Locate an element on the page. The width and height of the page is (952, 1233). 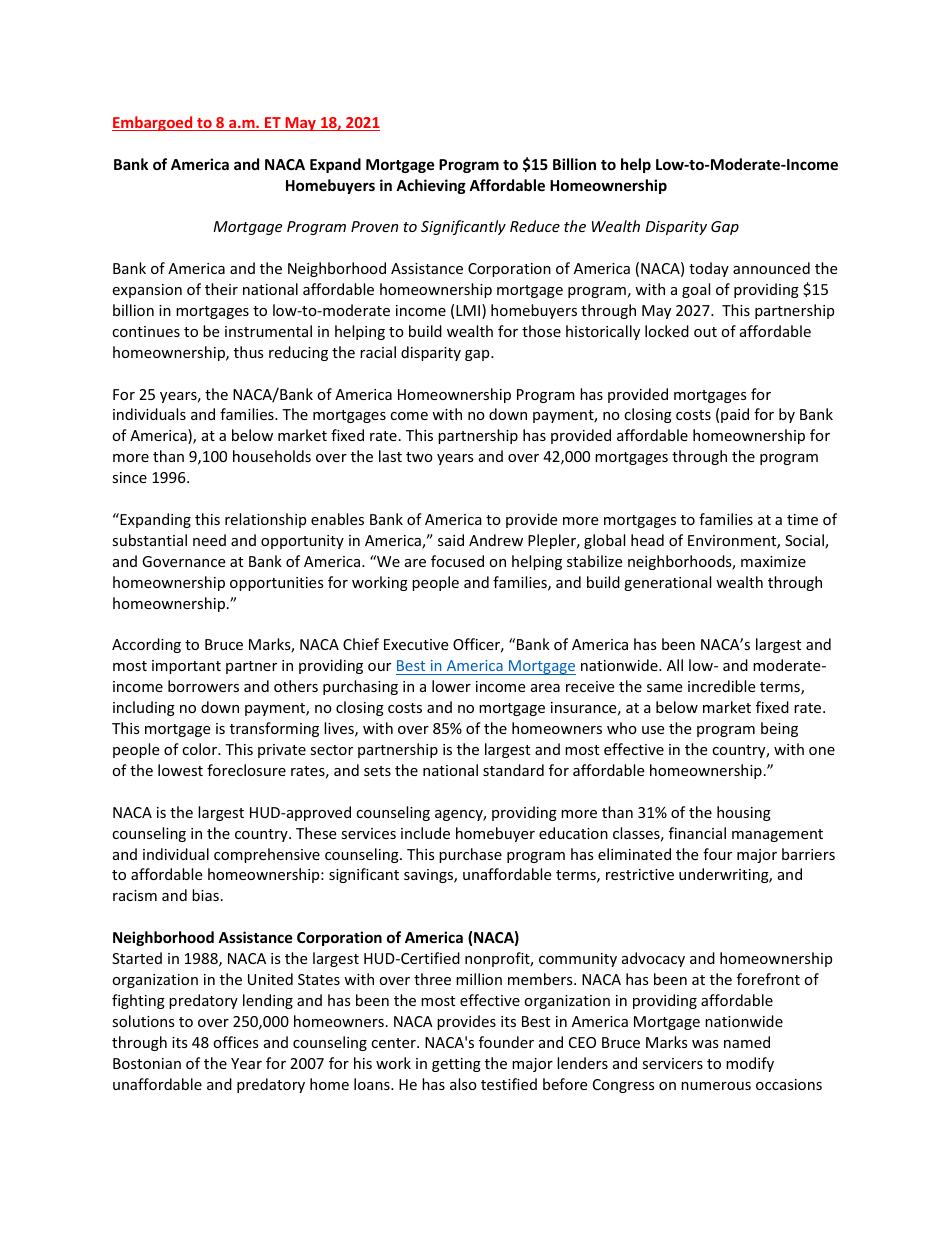
announced is located at coordinates (771, 268).
